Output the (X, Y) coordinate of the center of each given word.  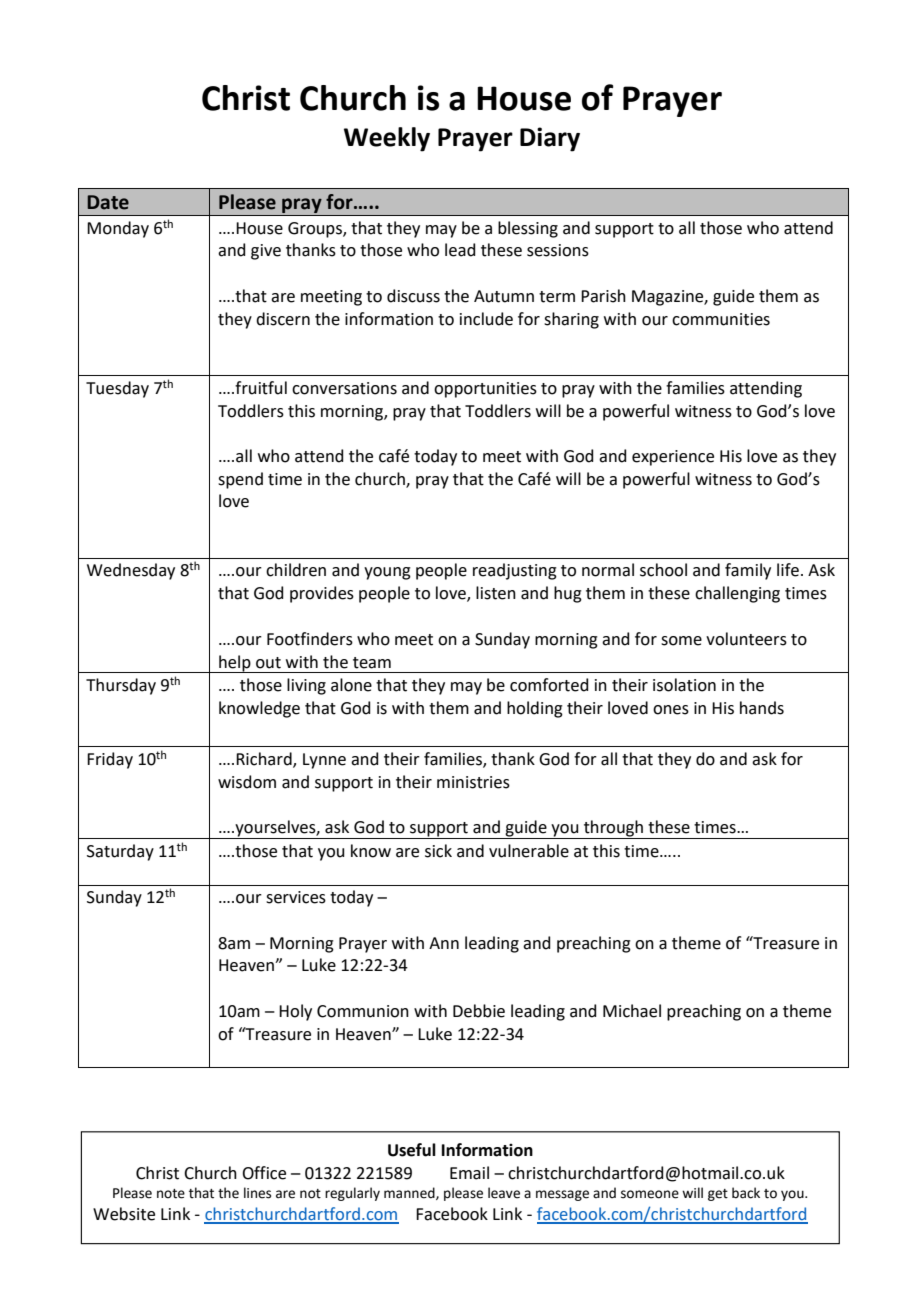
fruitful (260, 388)
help (235, 664)
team (372, 663)
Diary (550, 139)
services (296, 897)
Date (108, 202)
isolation (684, 685)
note (171, 1194)
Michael (632, 1011)
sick (438, 851)
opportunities (485, 390)
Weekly (387, 139)
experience (673, 458)
